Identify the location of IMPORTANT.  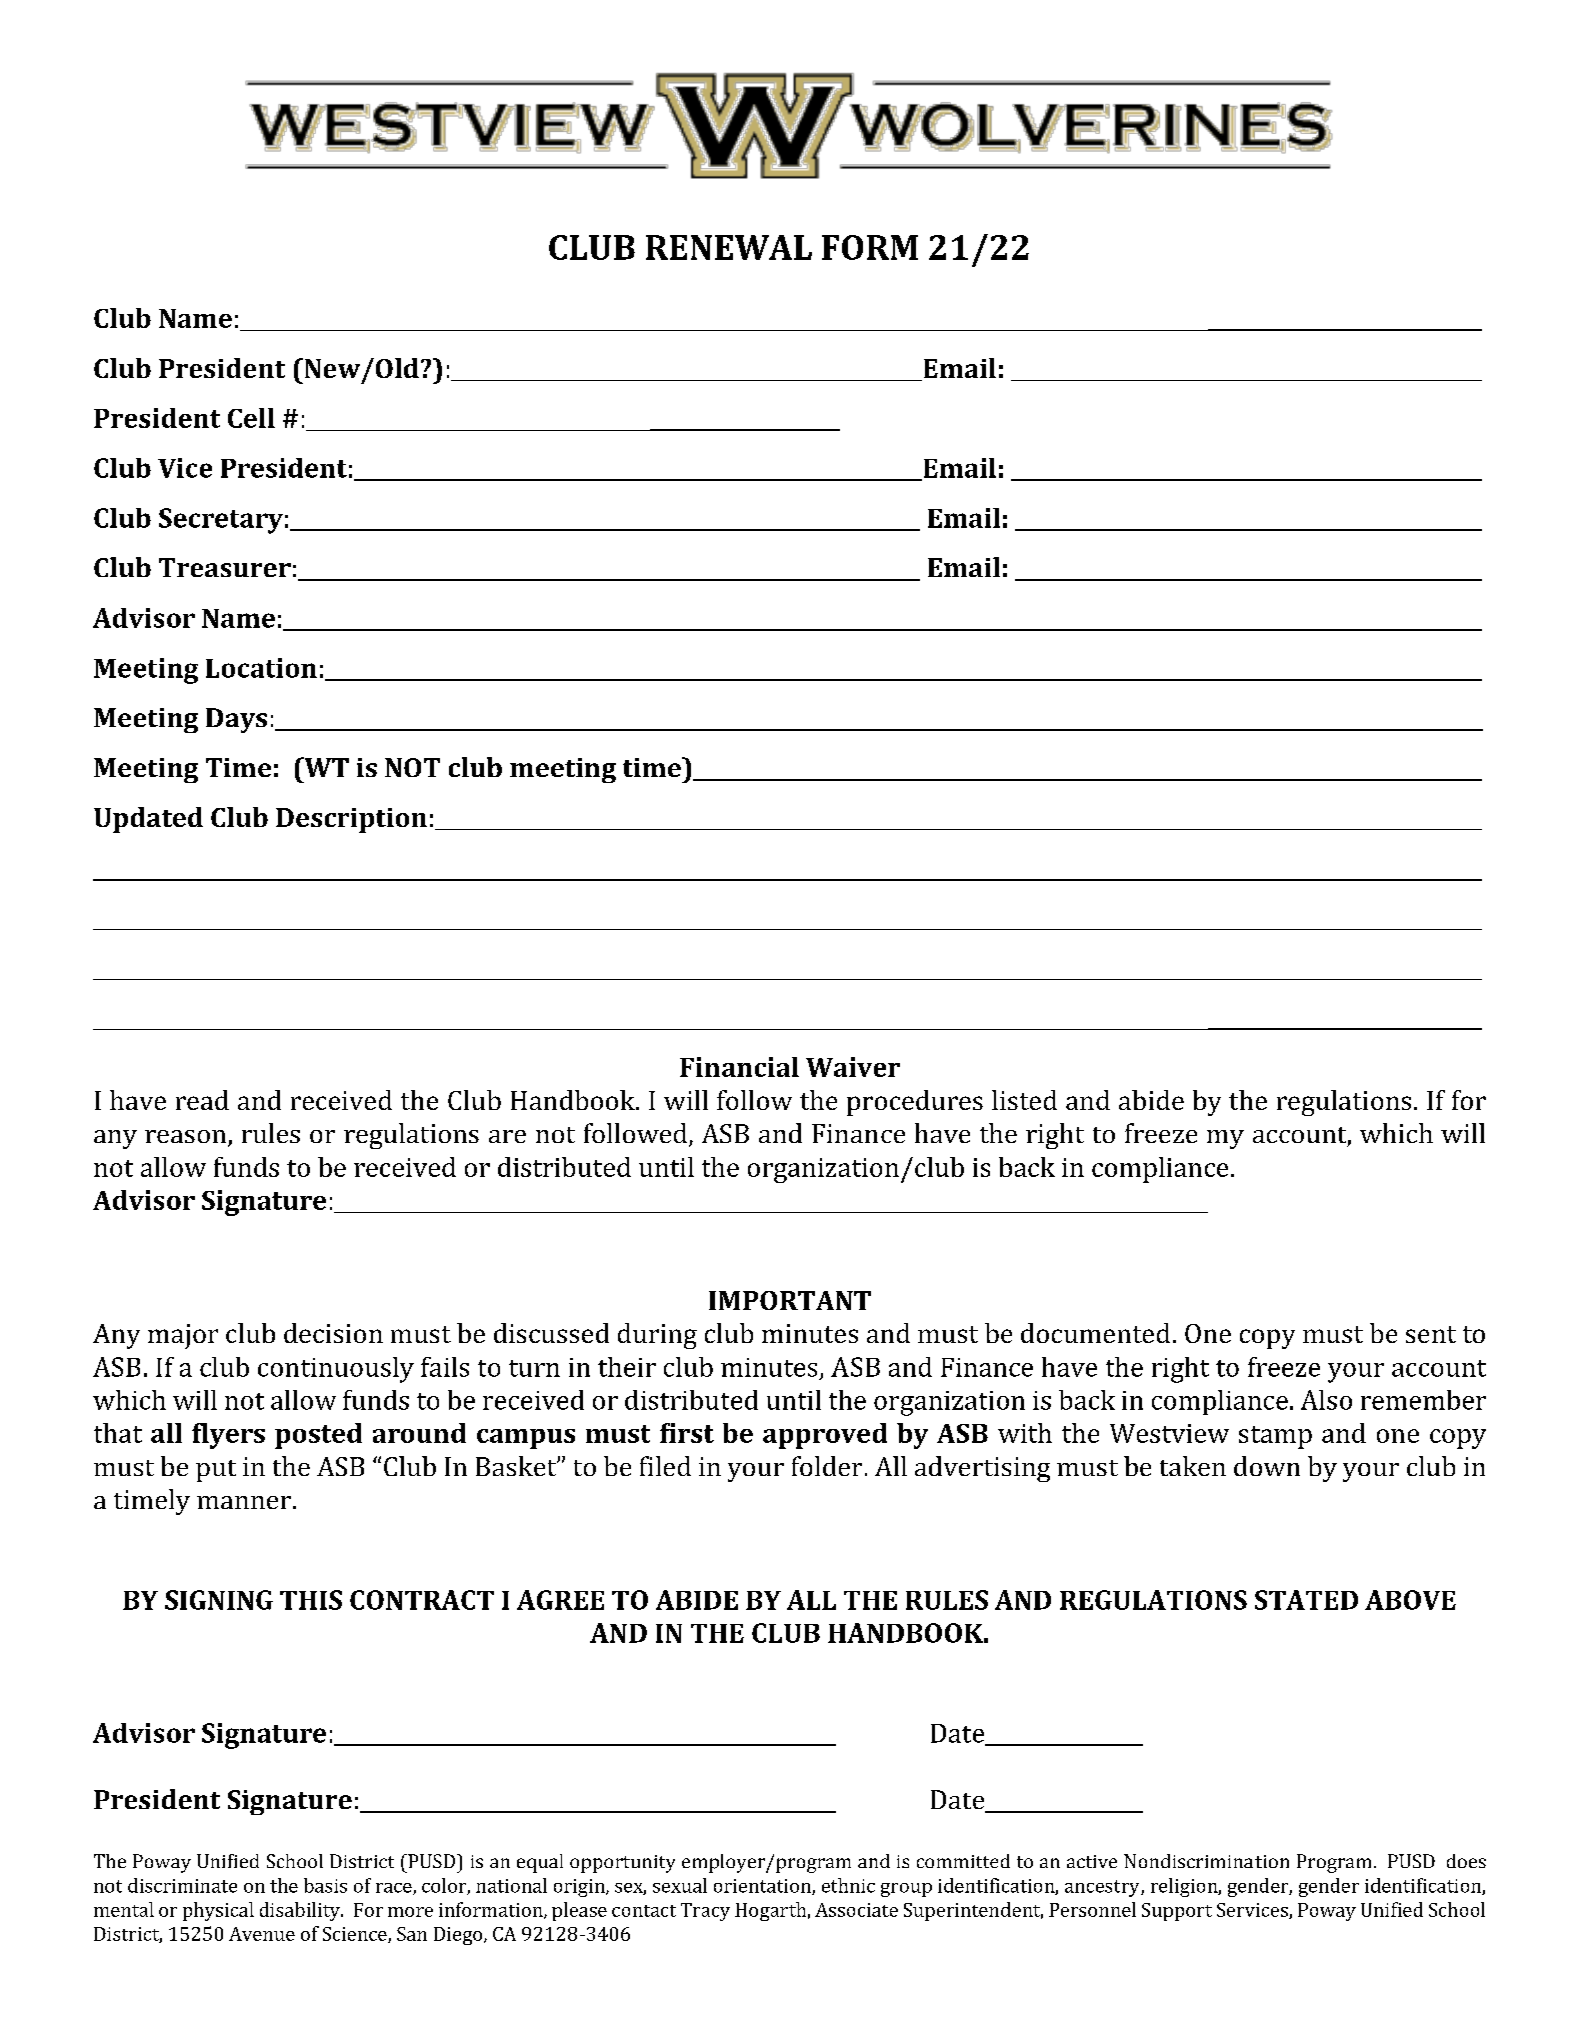
(790, 1300).
